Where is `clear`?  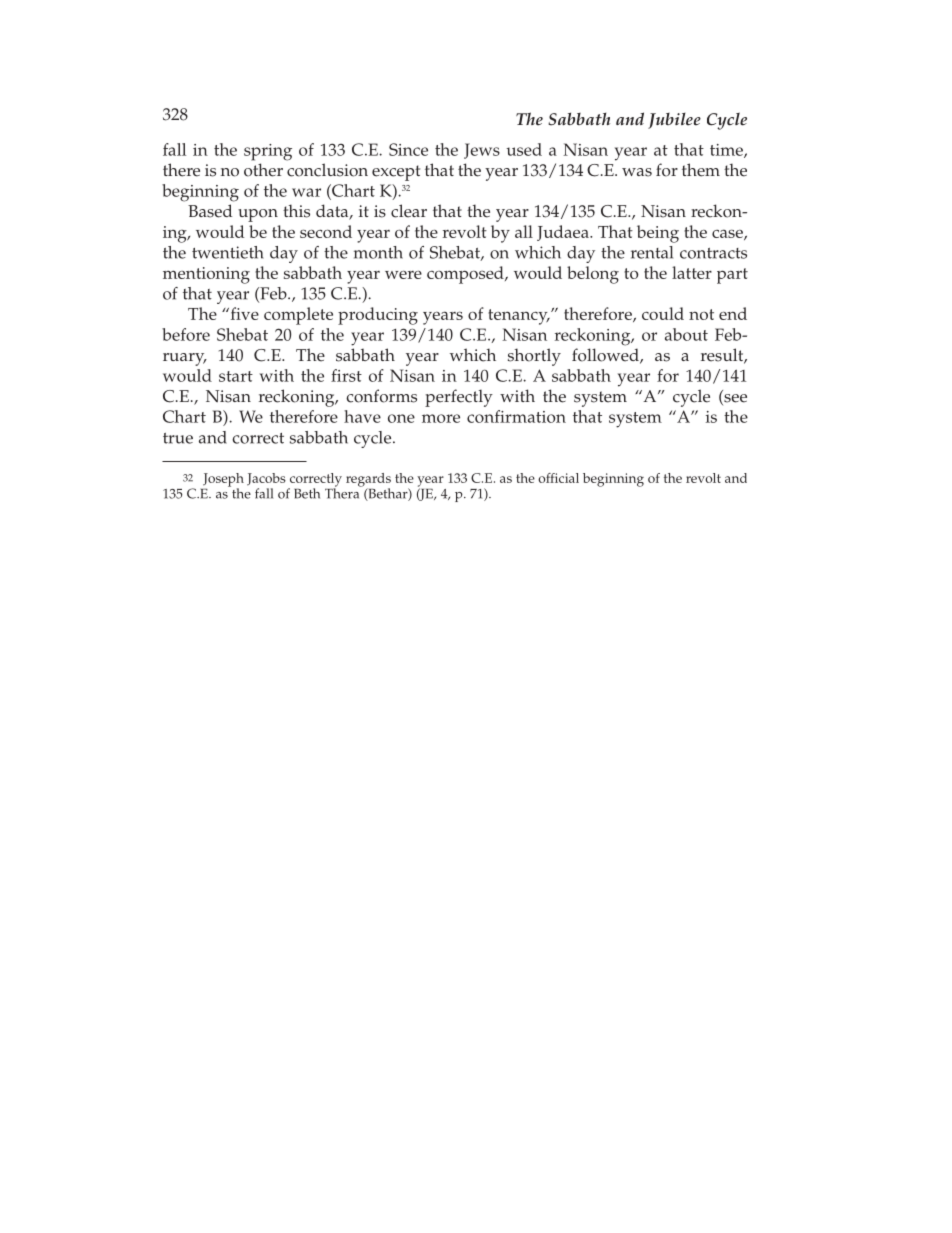 clear is located at coordinates (409, 211).
